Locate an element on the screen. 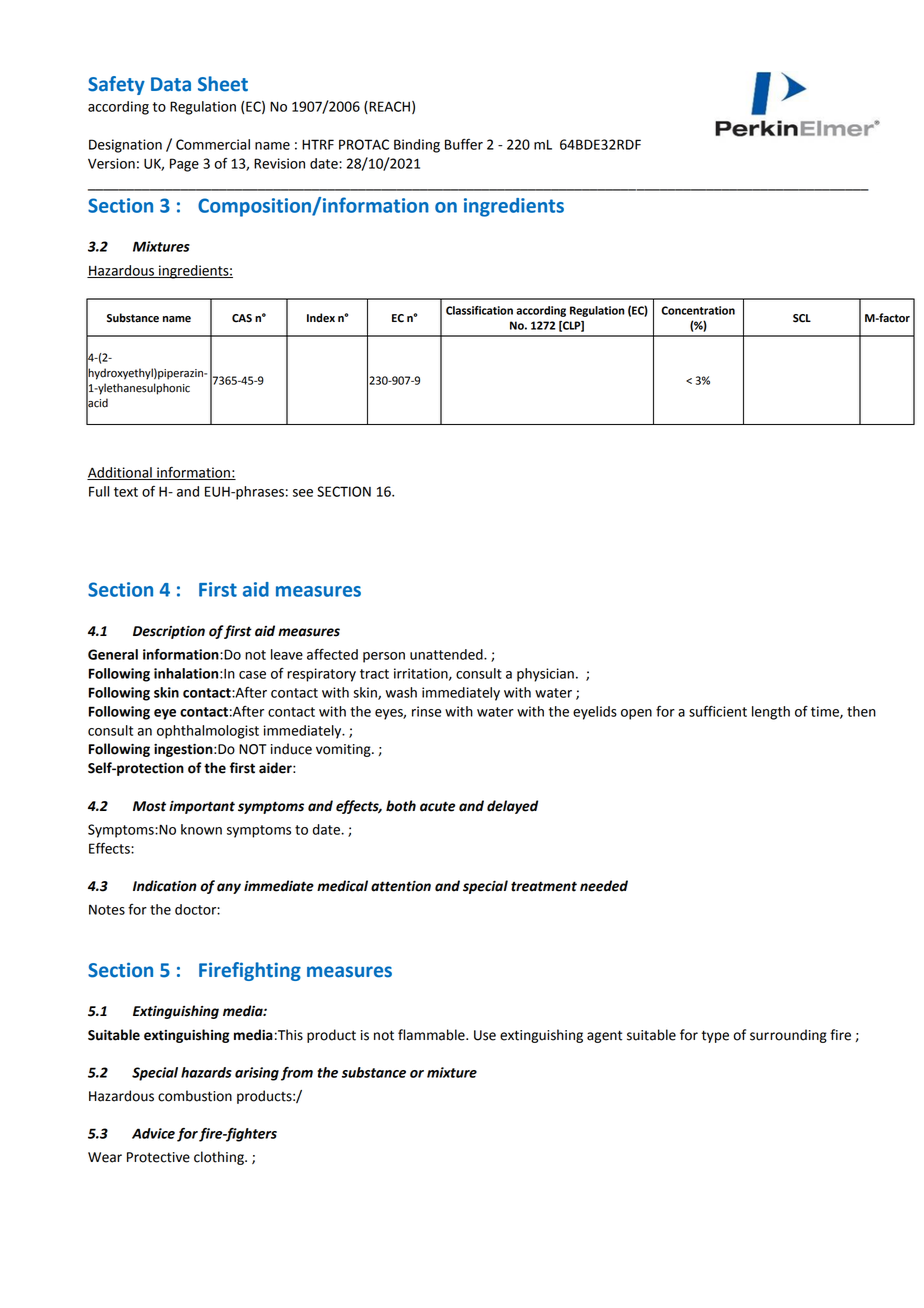 This screenshot has height=1308, width=924. Buffer is located at coordinates (464, 144).
